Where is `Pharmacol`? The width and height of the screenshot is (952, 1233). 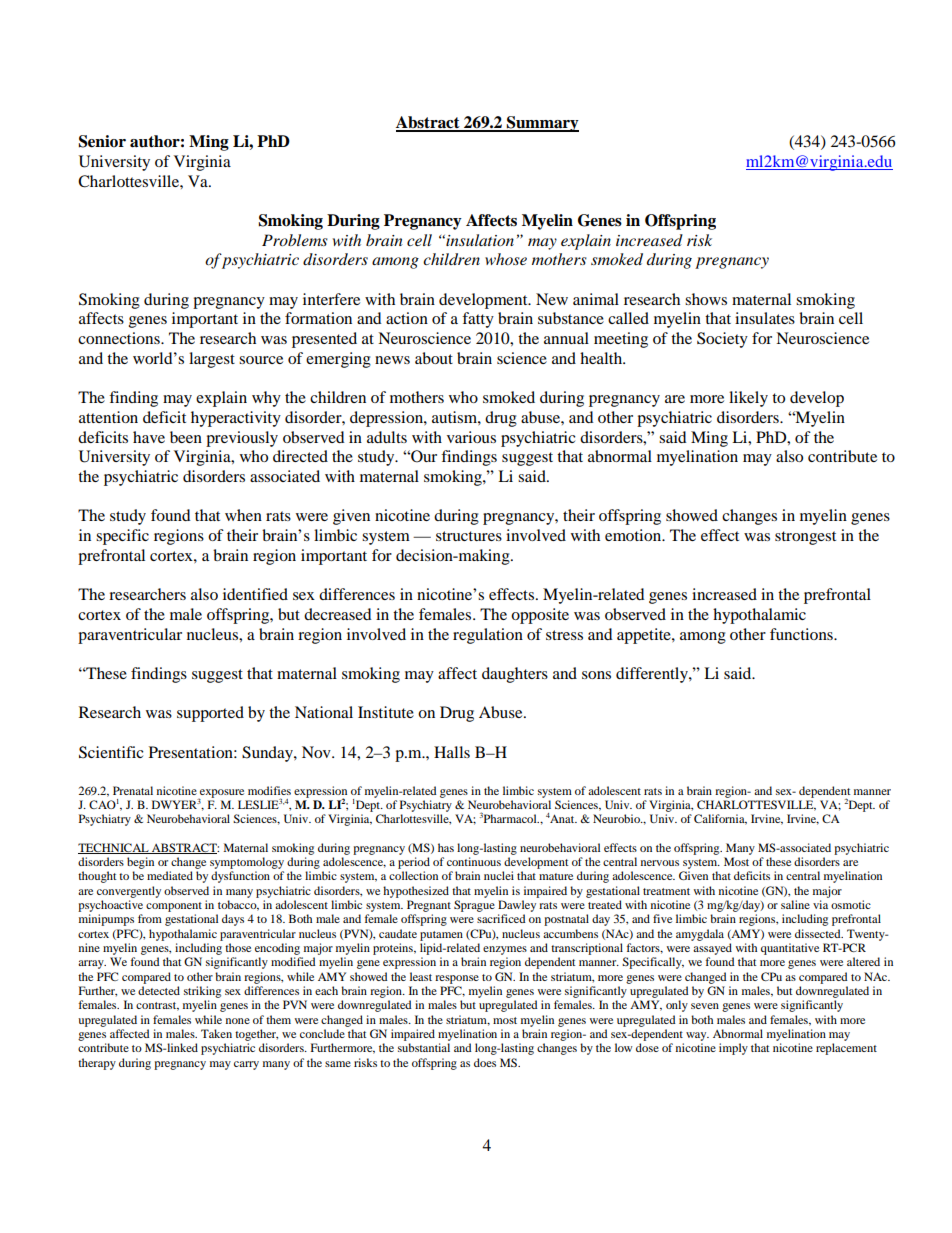
Pharmacol is located at coordinates (511, 818).
